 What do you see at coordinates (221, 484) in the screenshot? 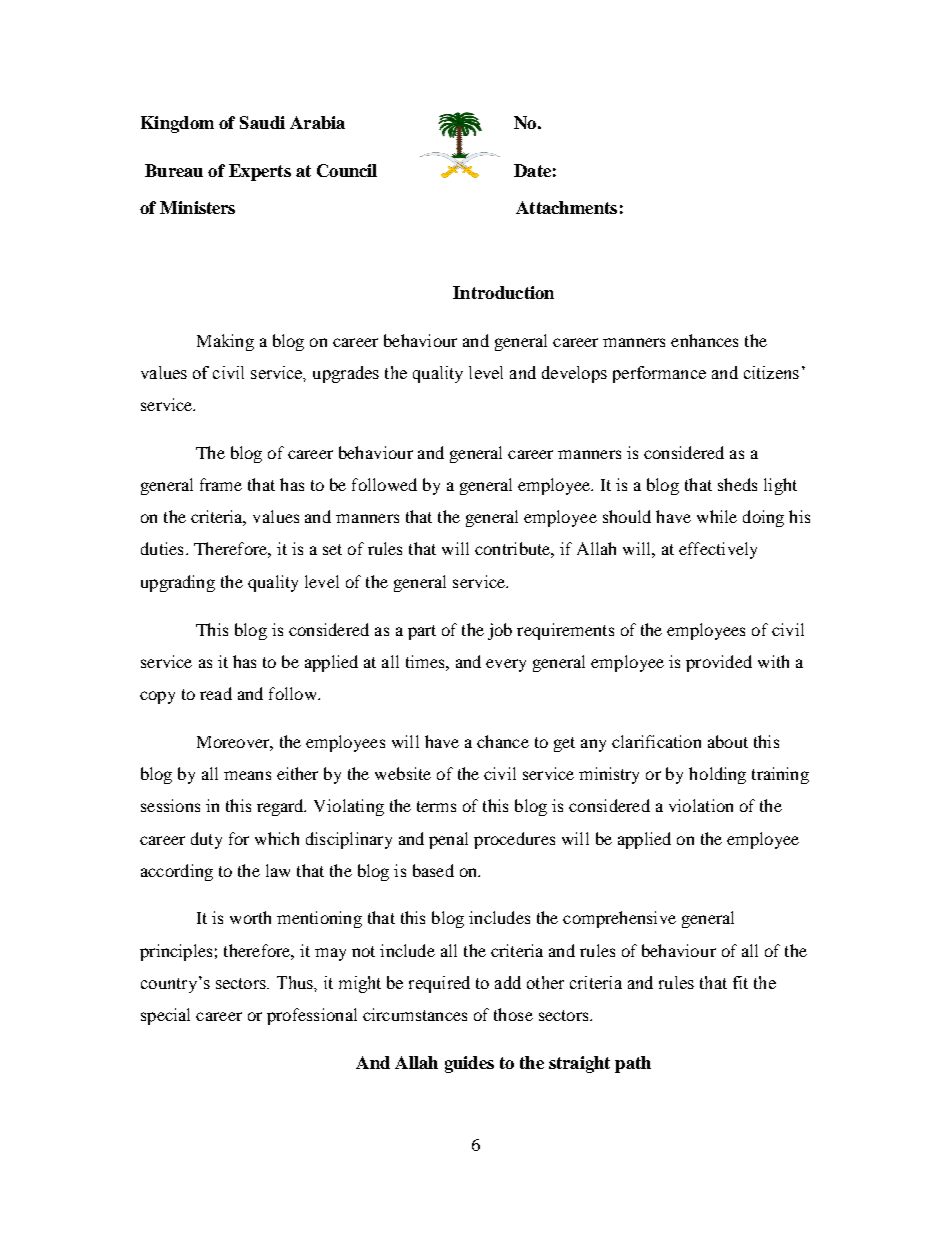
I see `frame` at bounding box center [221, 484].
